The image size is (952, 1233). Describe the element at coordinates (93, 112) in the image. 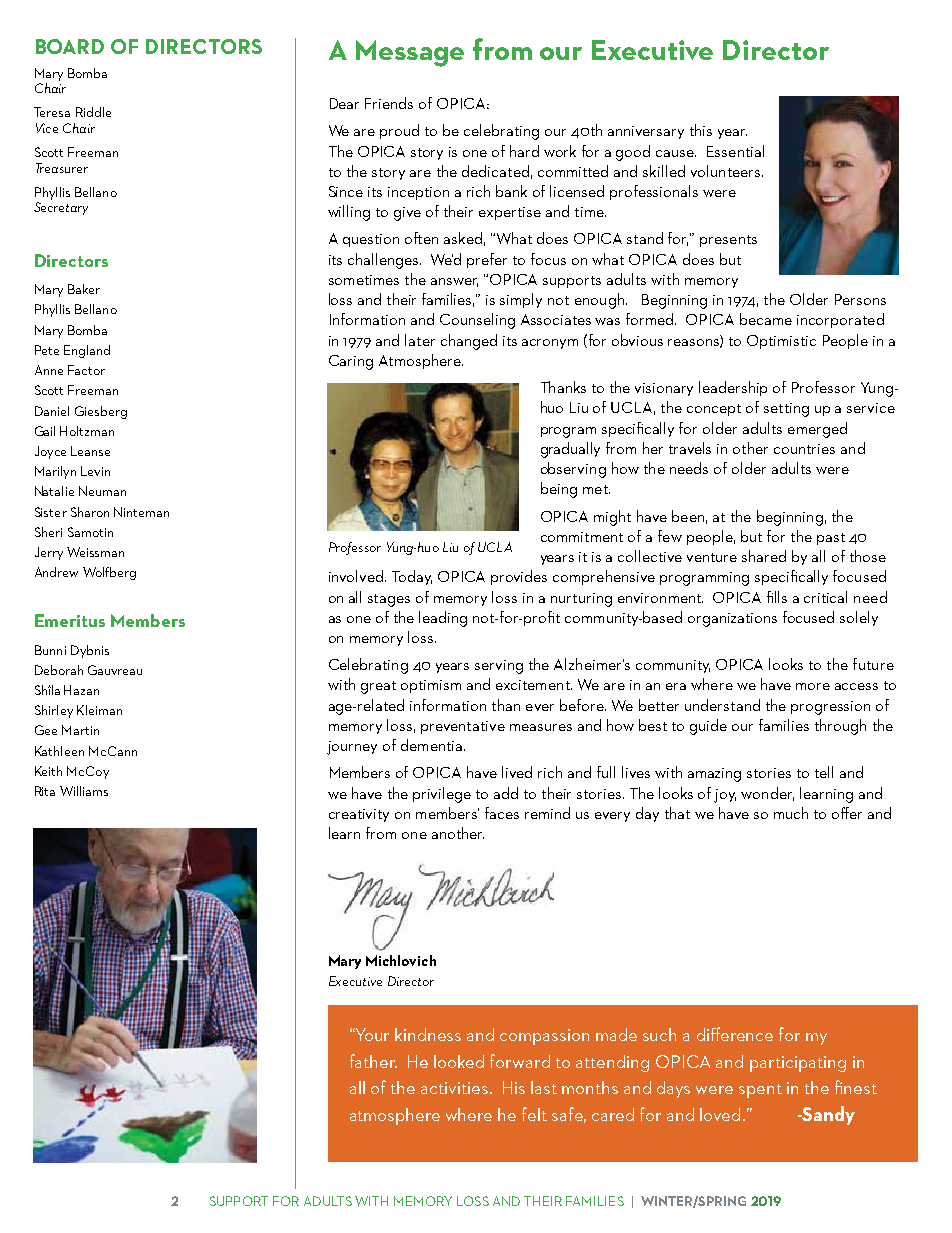

I see `Riddle` at that location.
